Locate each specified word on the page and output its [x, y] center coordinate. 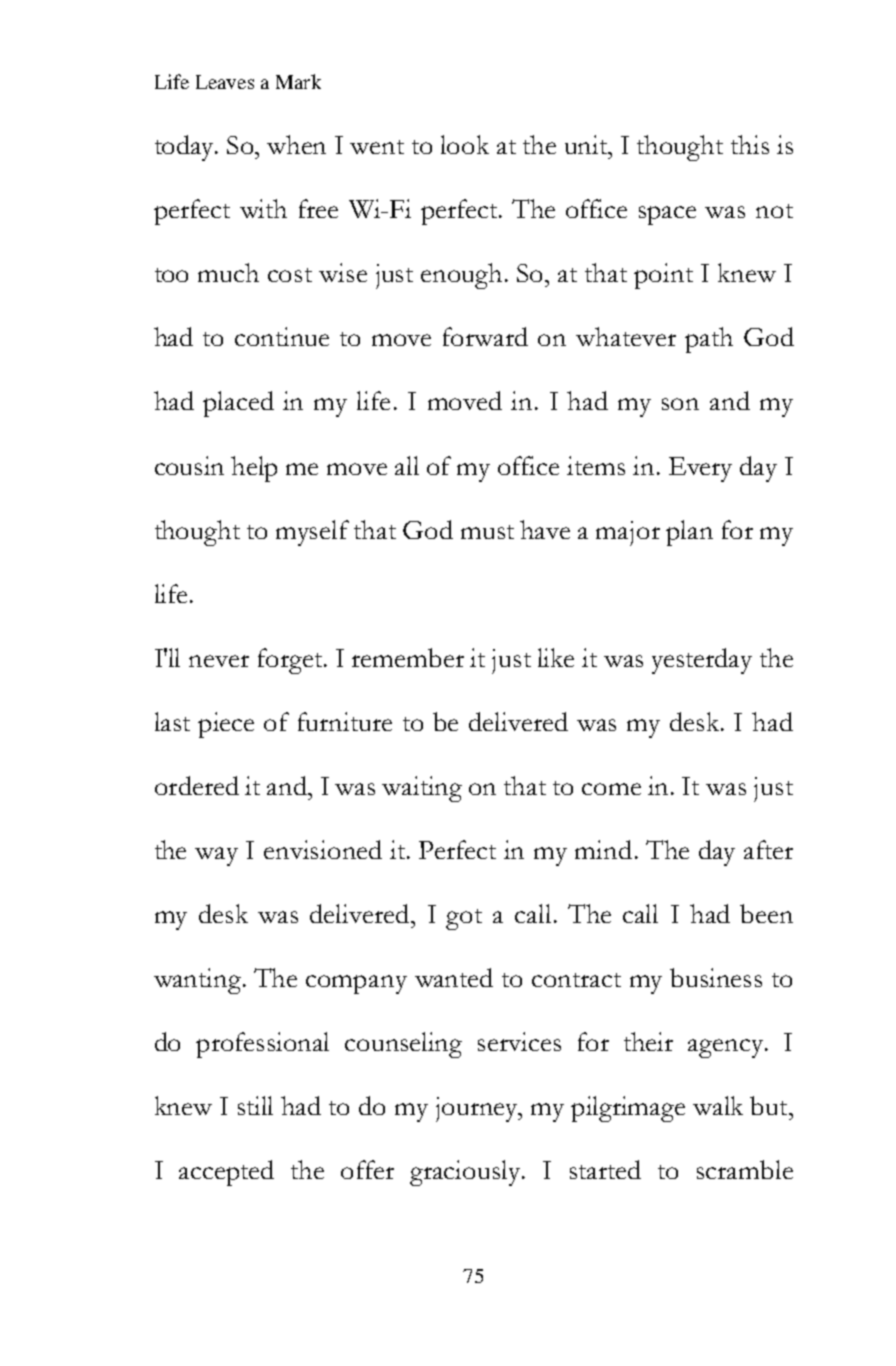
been [766, 913]
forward [485, 336]
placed [238, 404]
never [219, 661]
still [255, 1105]
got [464, 919]
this [750, 144]
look [465, 144]
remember [408, 657]
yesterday [702, 661]
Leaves [225, 82]
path [709, 340]
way [216, 856]
